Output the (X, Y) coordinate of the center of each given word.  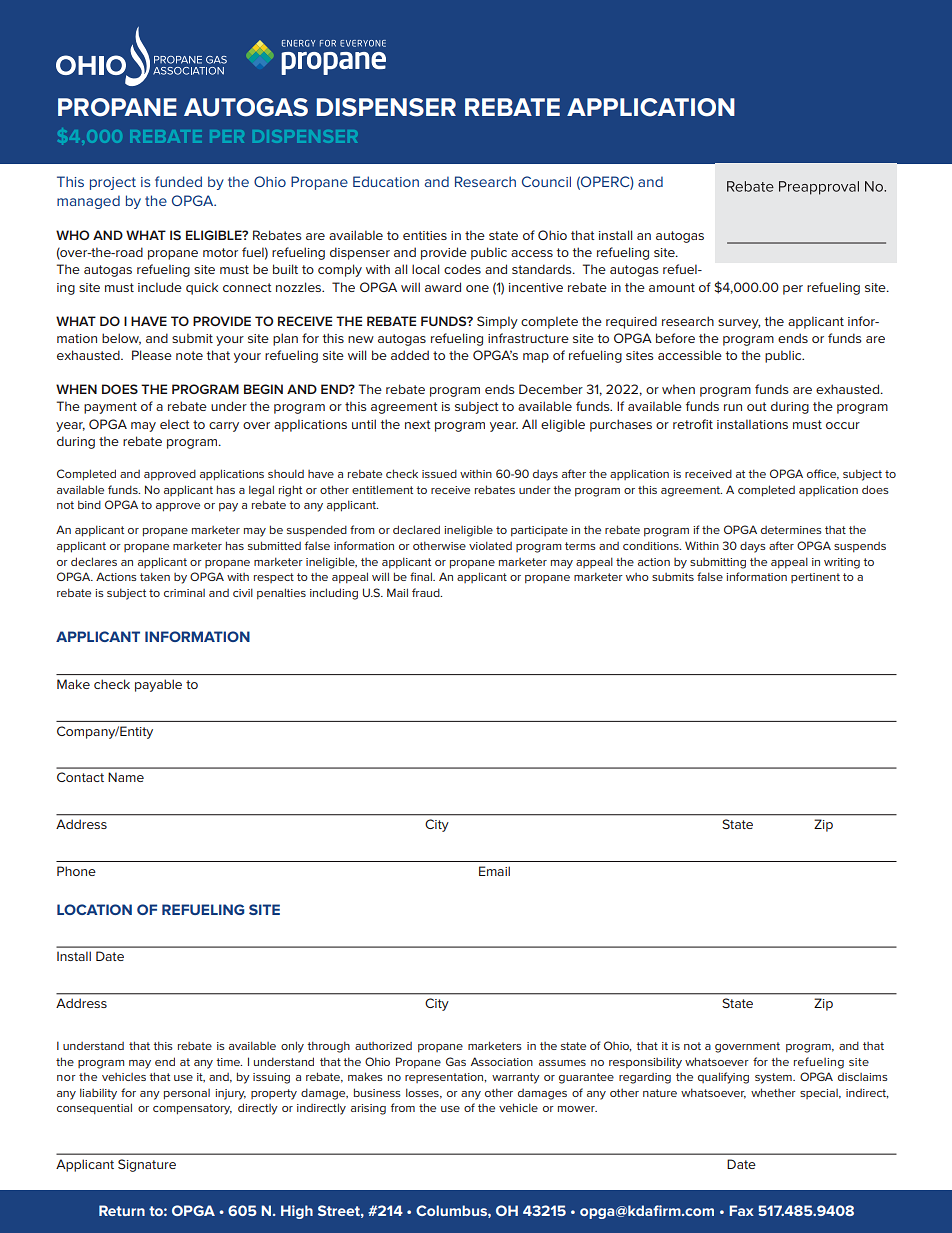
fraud (427, 592)
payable (158, 685)
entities (425, 235)
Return (122, 1210)
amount (672, 287)
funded (178, 181)
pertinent (815, 578)
